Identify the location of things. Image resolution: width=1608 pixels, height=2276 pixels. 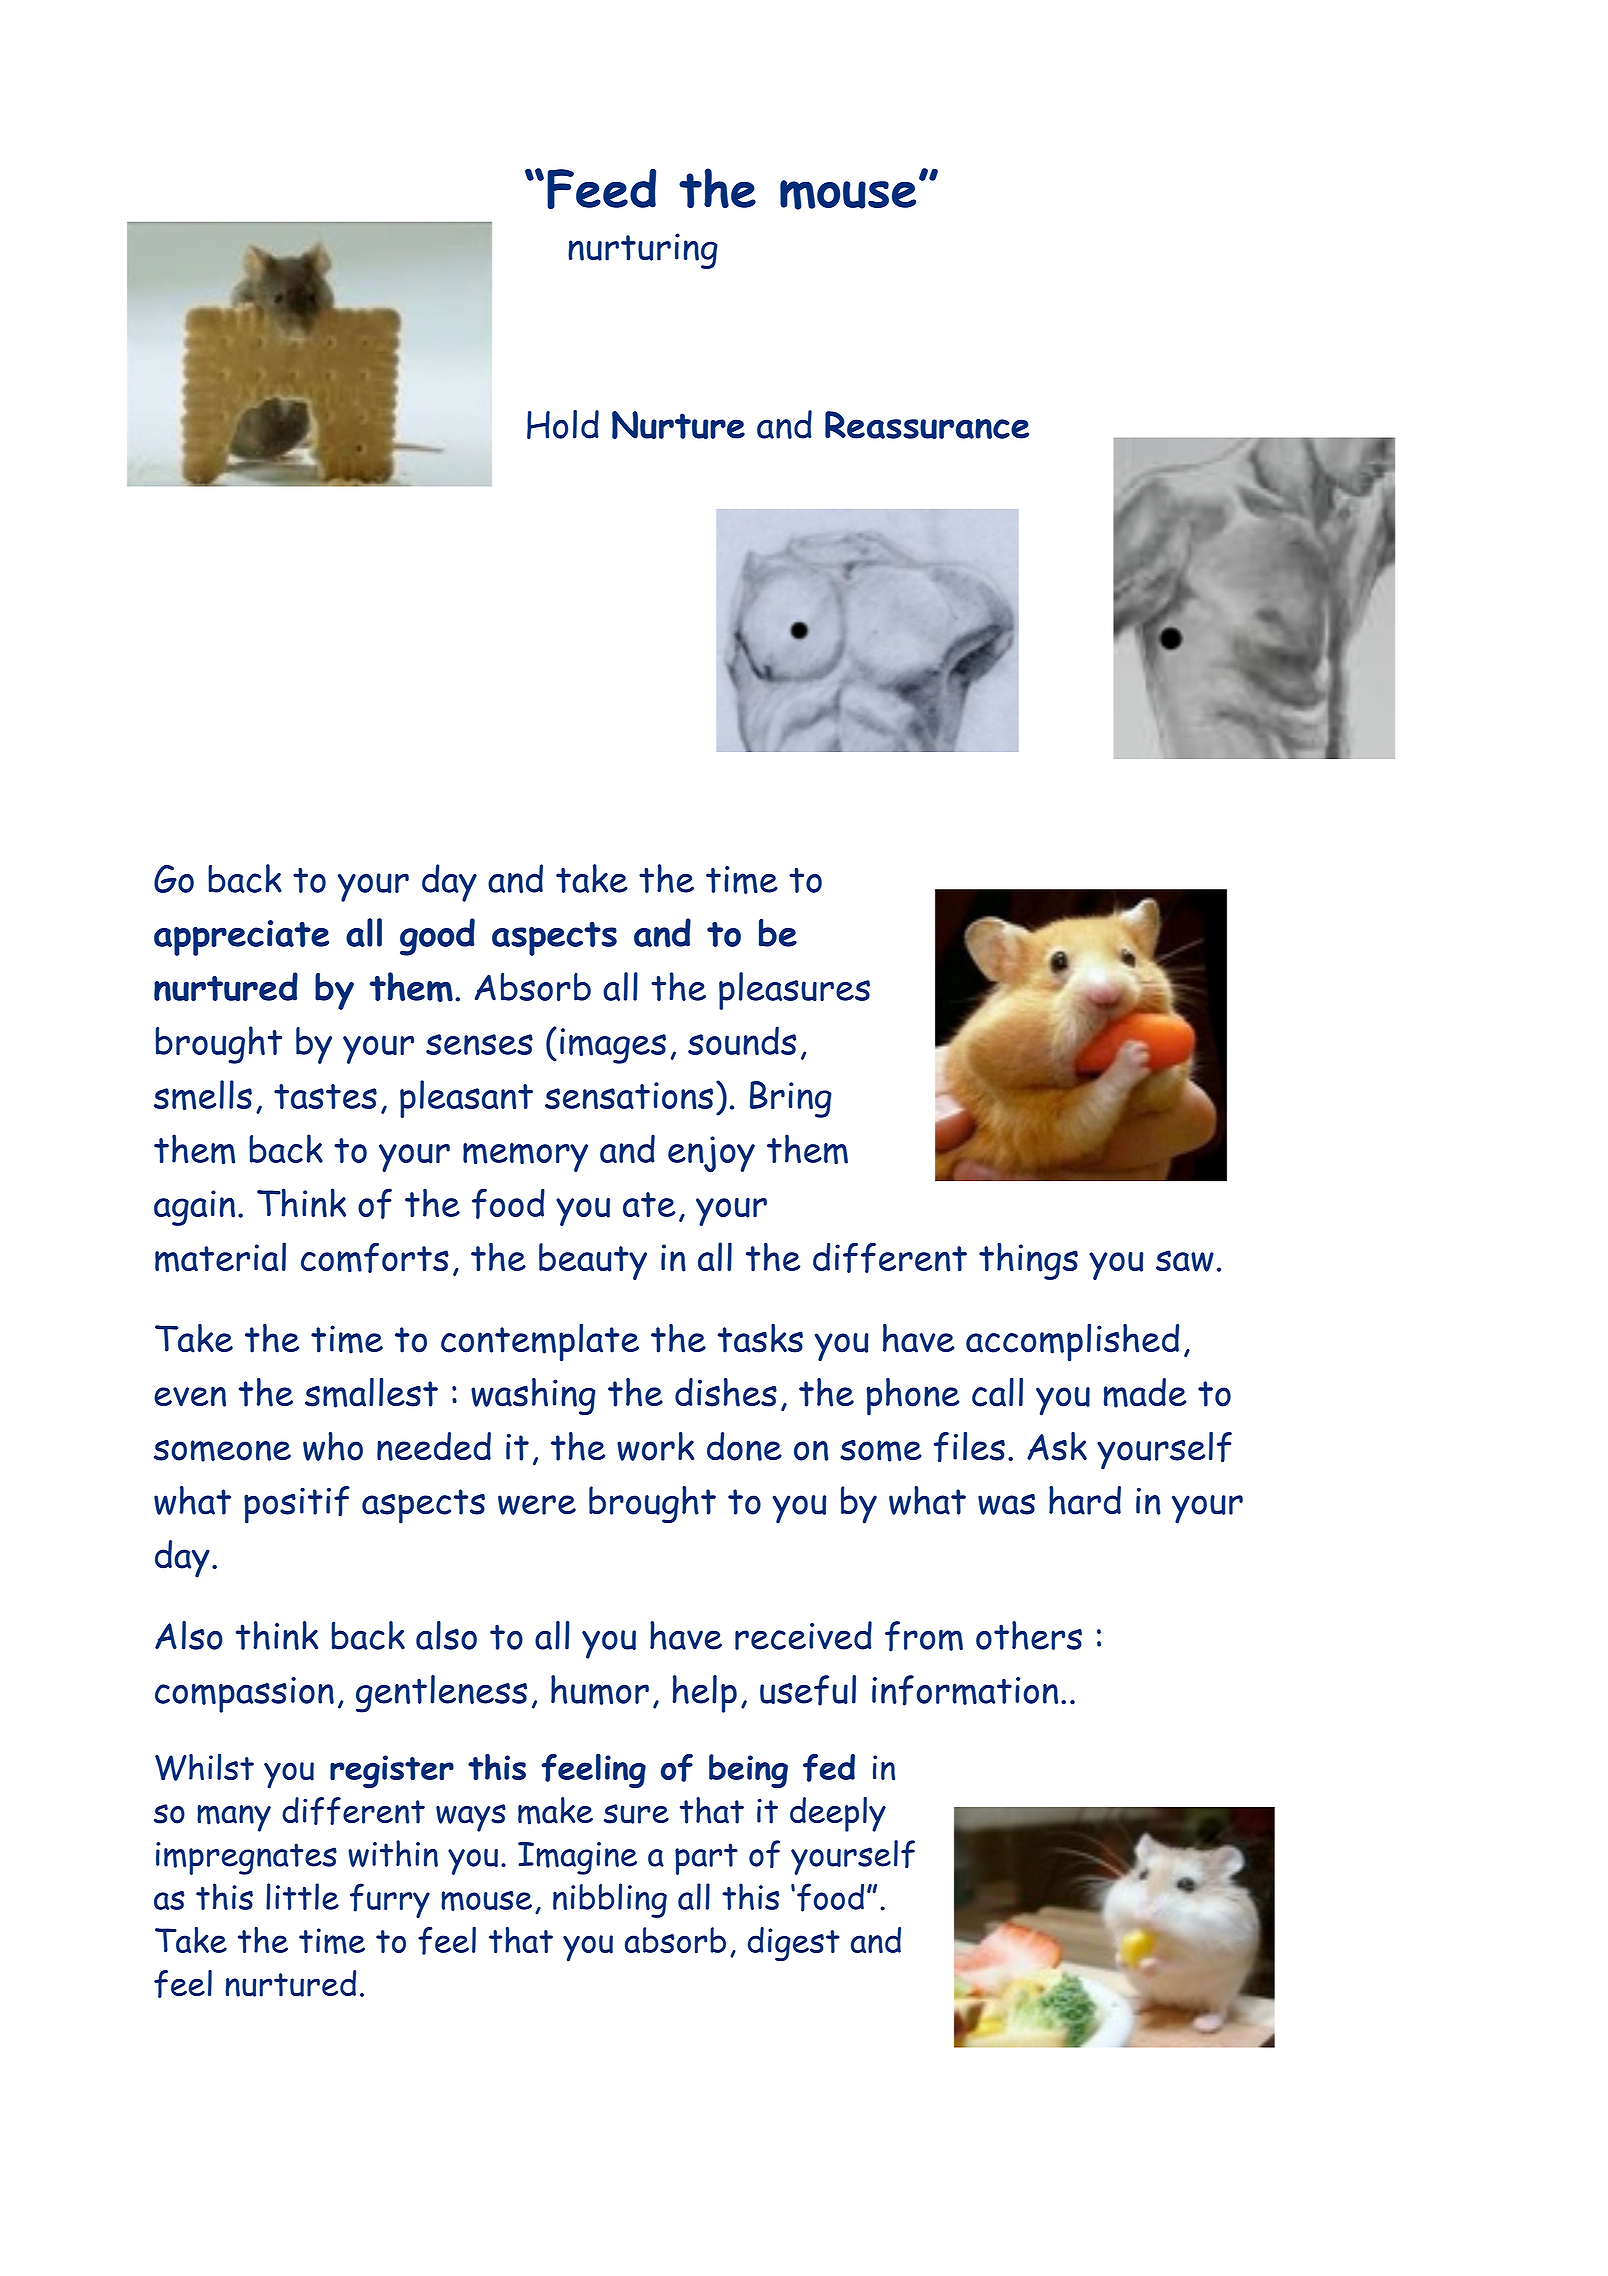
(1028, 1261).
